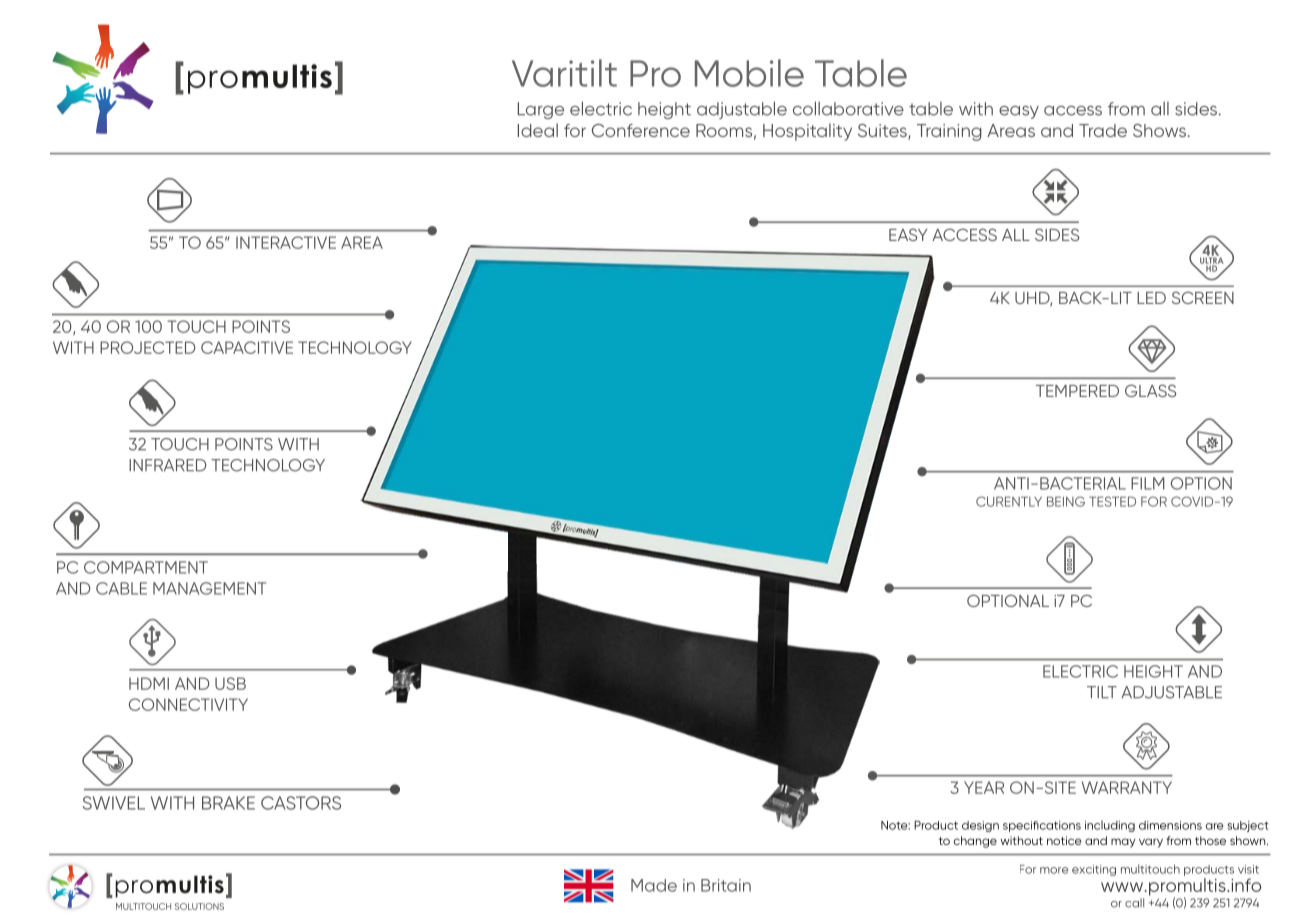 Image resolution: width=1308 pixels, height=924 pixels. I want to click on INFRARED, so click(168, 465).
